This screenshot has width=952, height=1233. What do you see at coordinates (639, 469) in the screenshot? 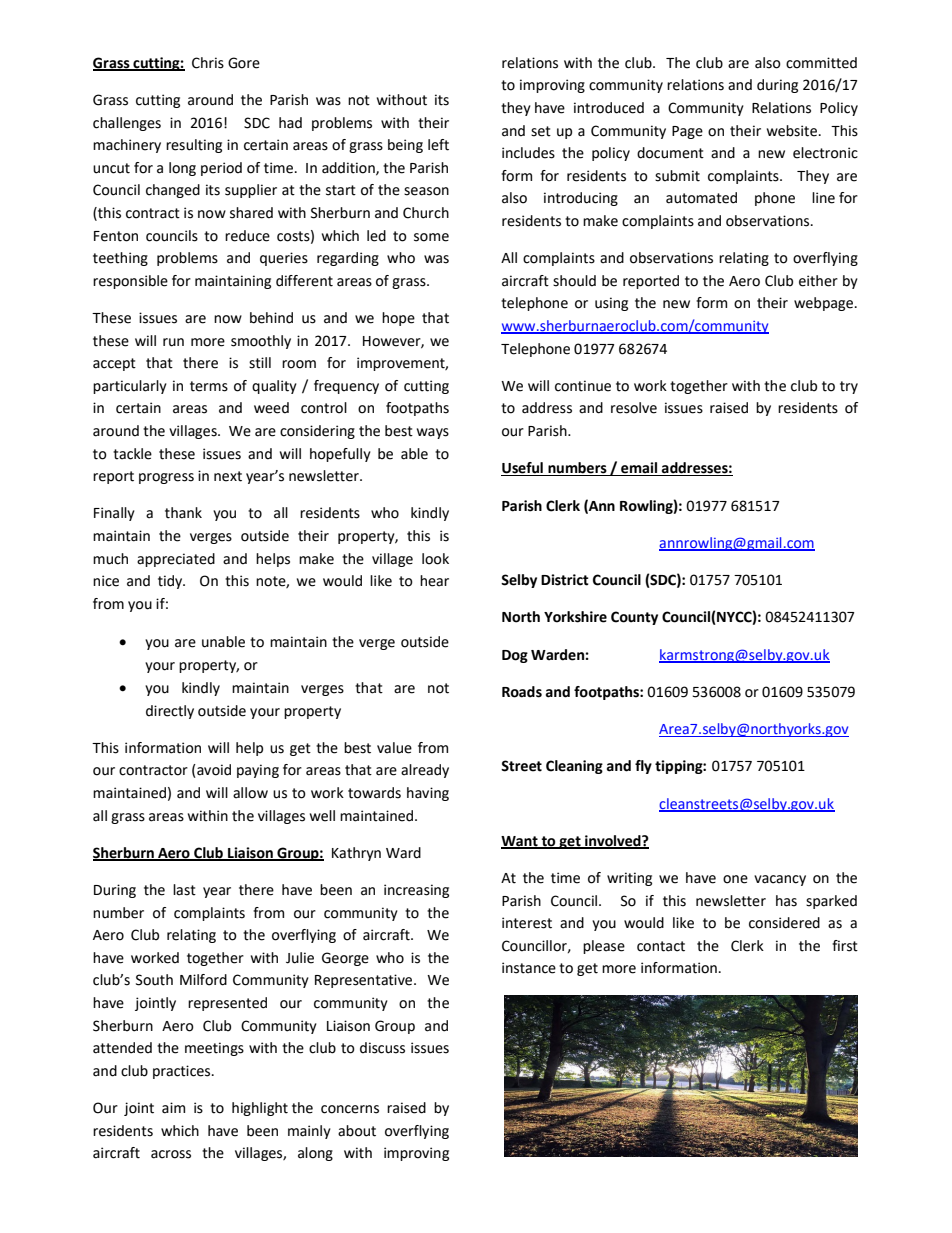
I see `email` at bounding box center [639, 469].
